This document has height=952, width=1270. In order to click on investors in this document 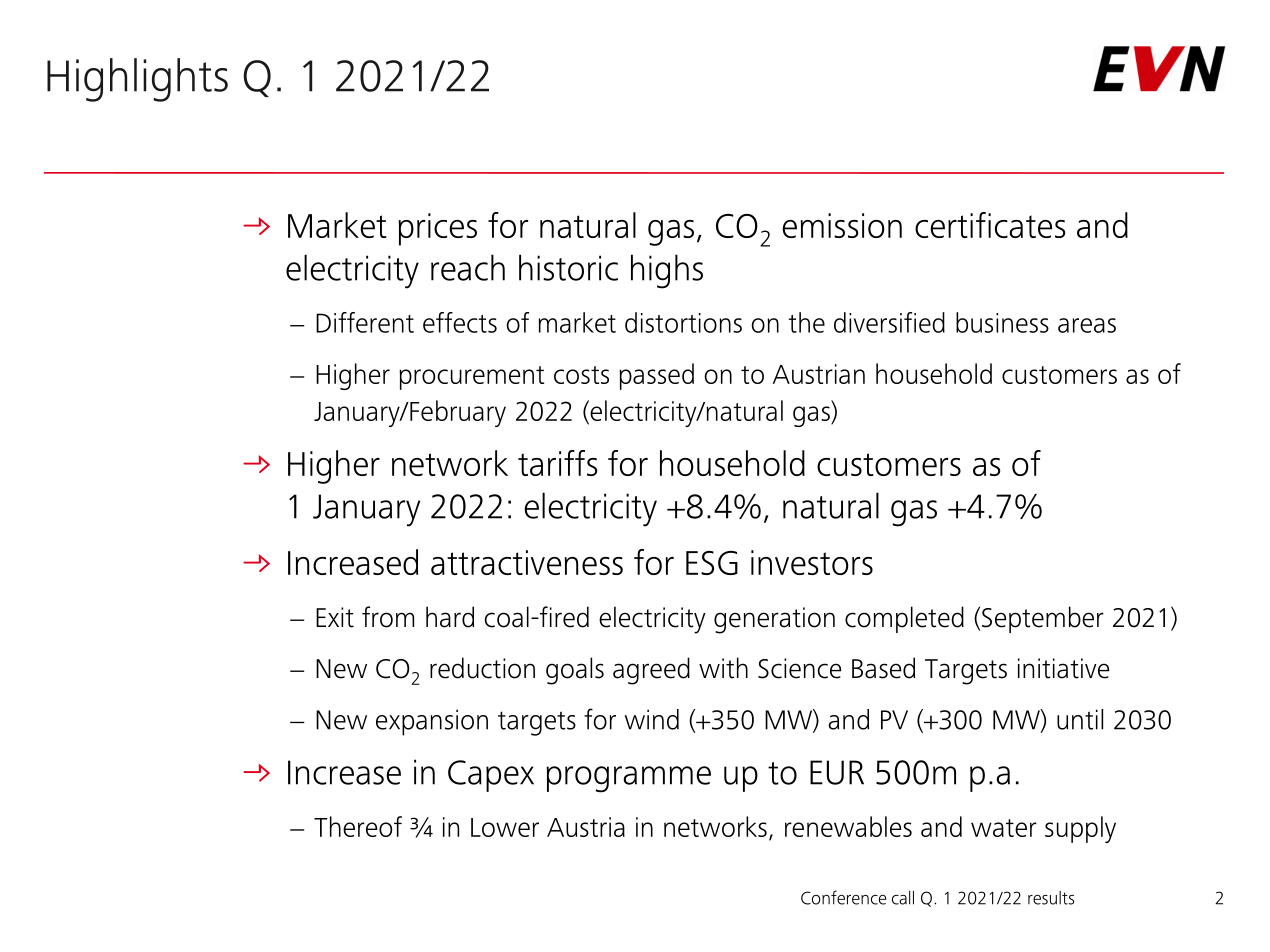, I will do `click(812, 562)`.
